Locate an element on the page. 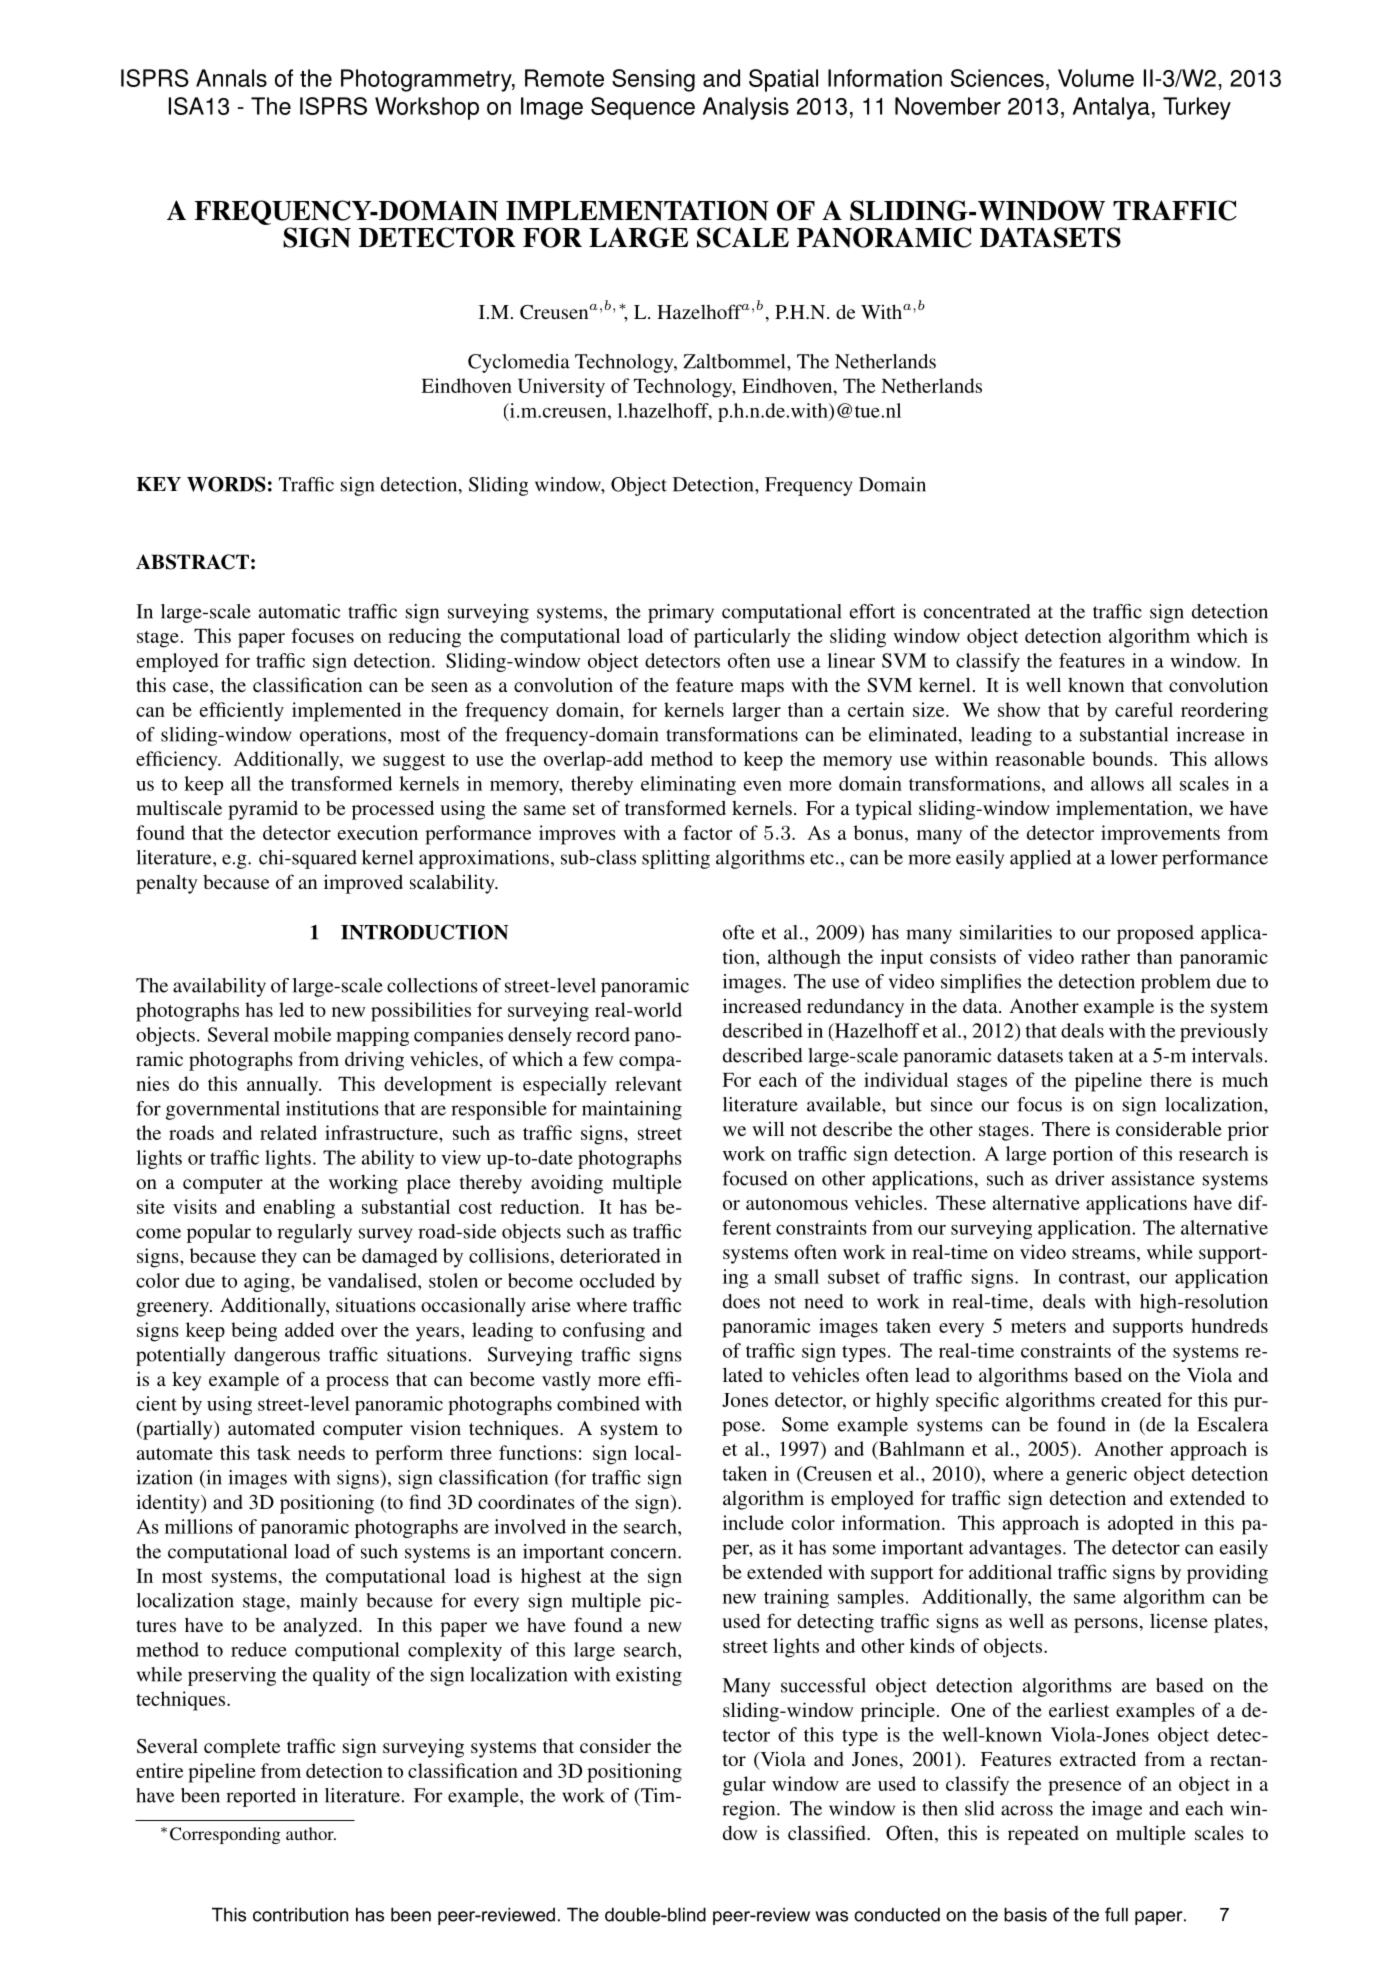  author is located at coordinates (311, 1833).
